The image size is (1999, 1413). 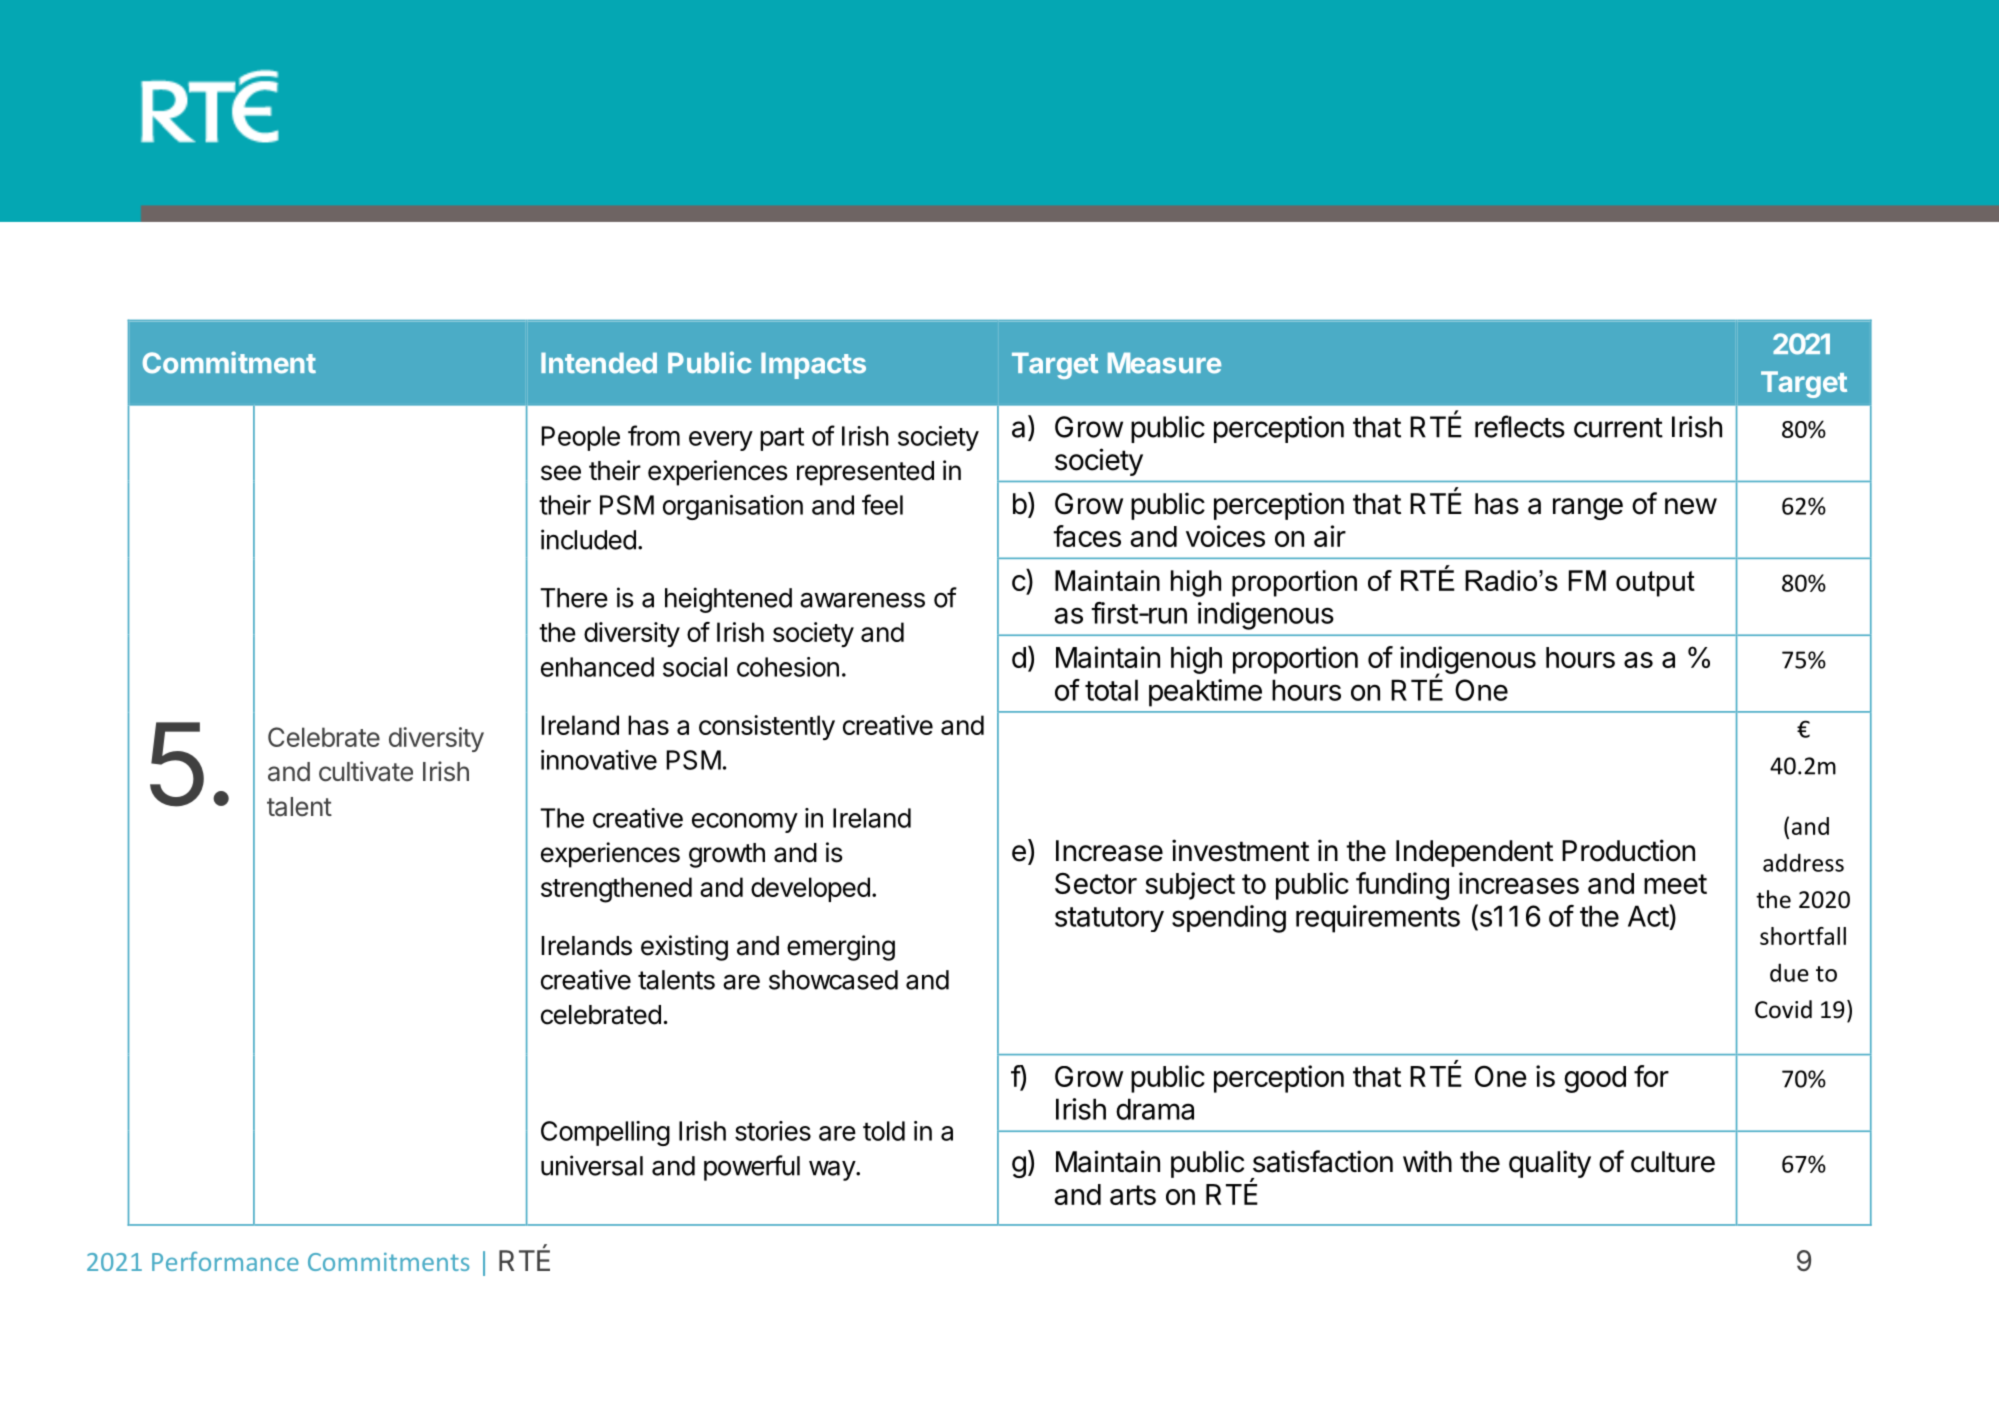 What do you see at coordinates (366, 771) in the document?
I see `cultivate` at bounding box center [366, 771].
